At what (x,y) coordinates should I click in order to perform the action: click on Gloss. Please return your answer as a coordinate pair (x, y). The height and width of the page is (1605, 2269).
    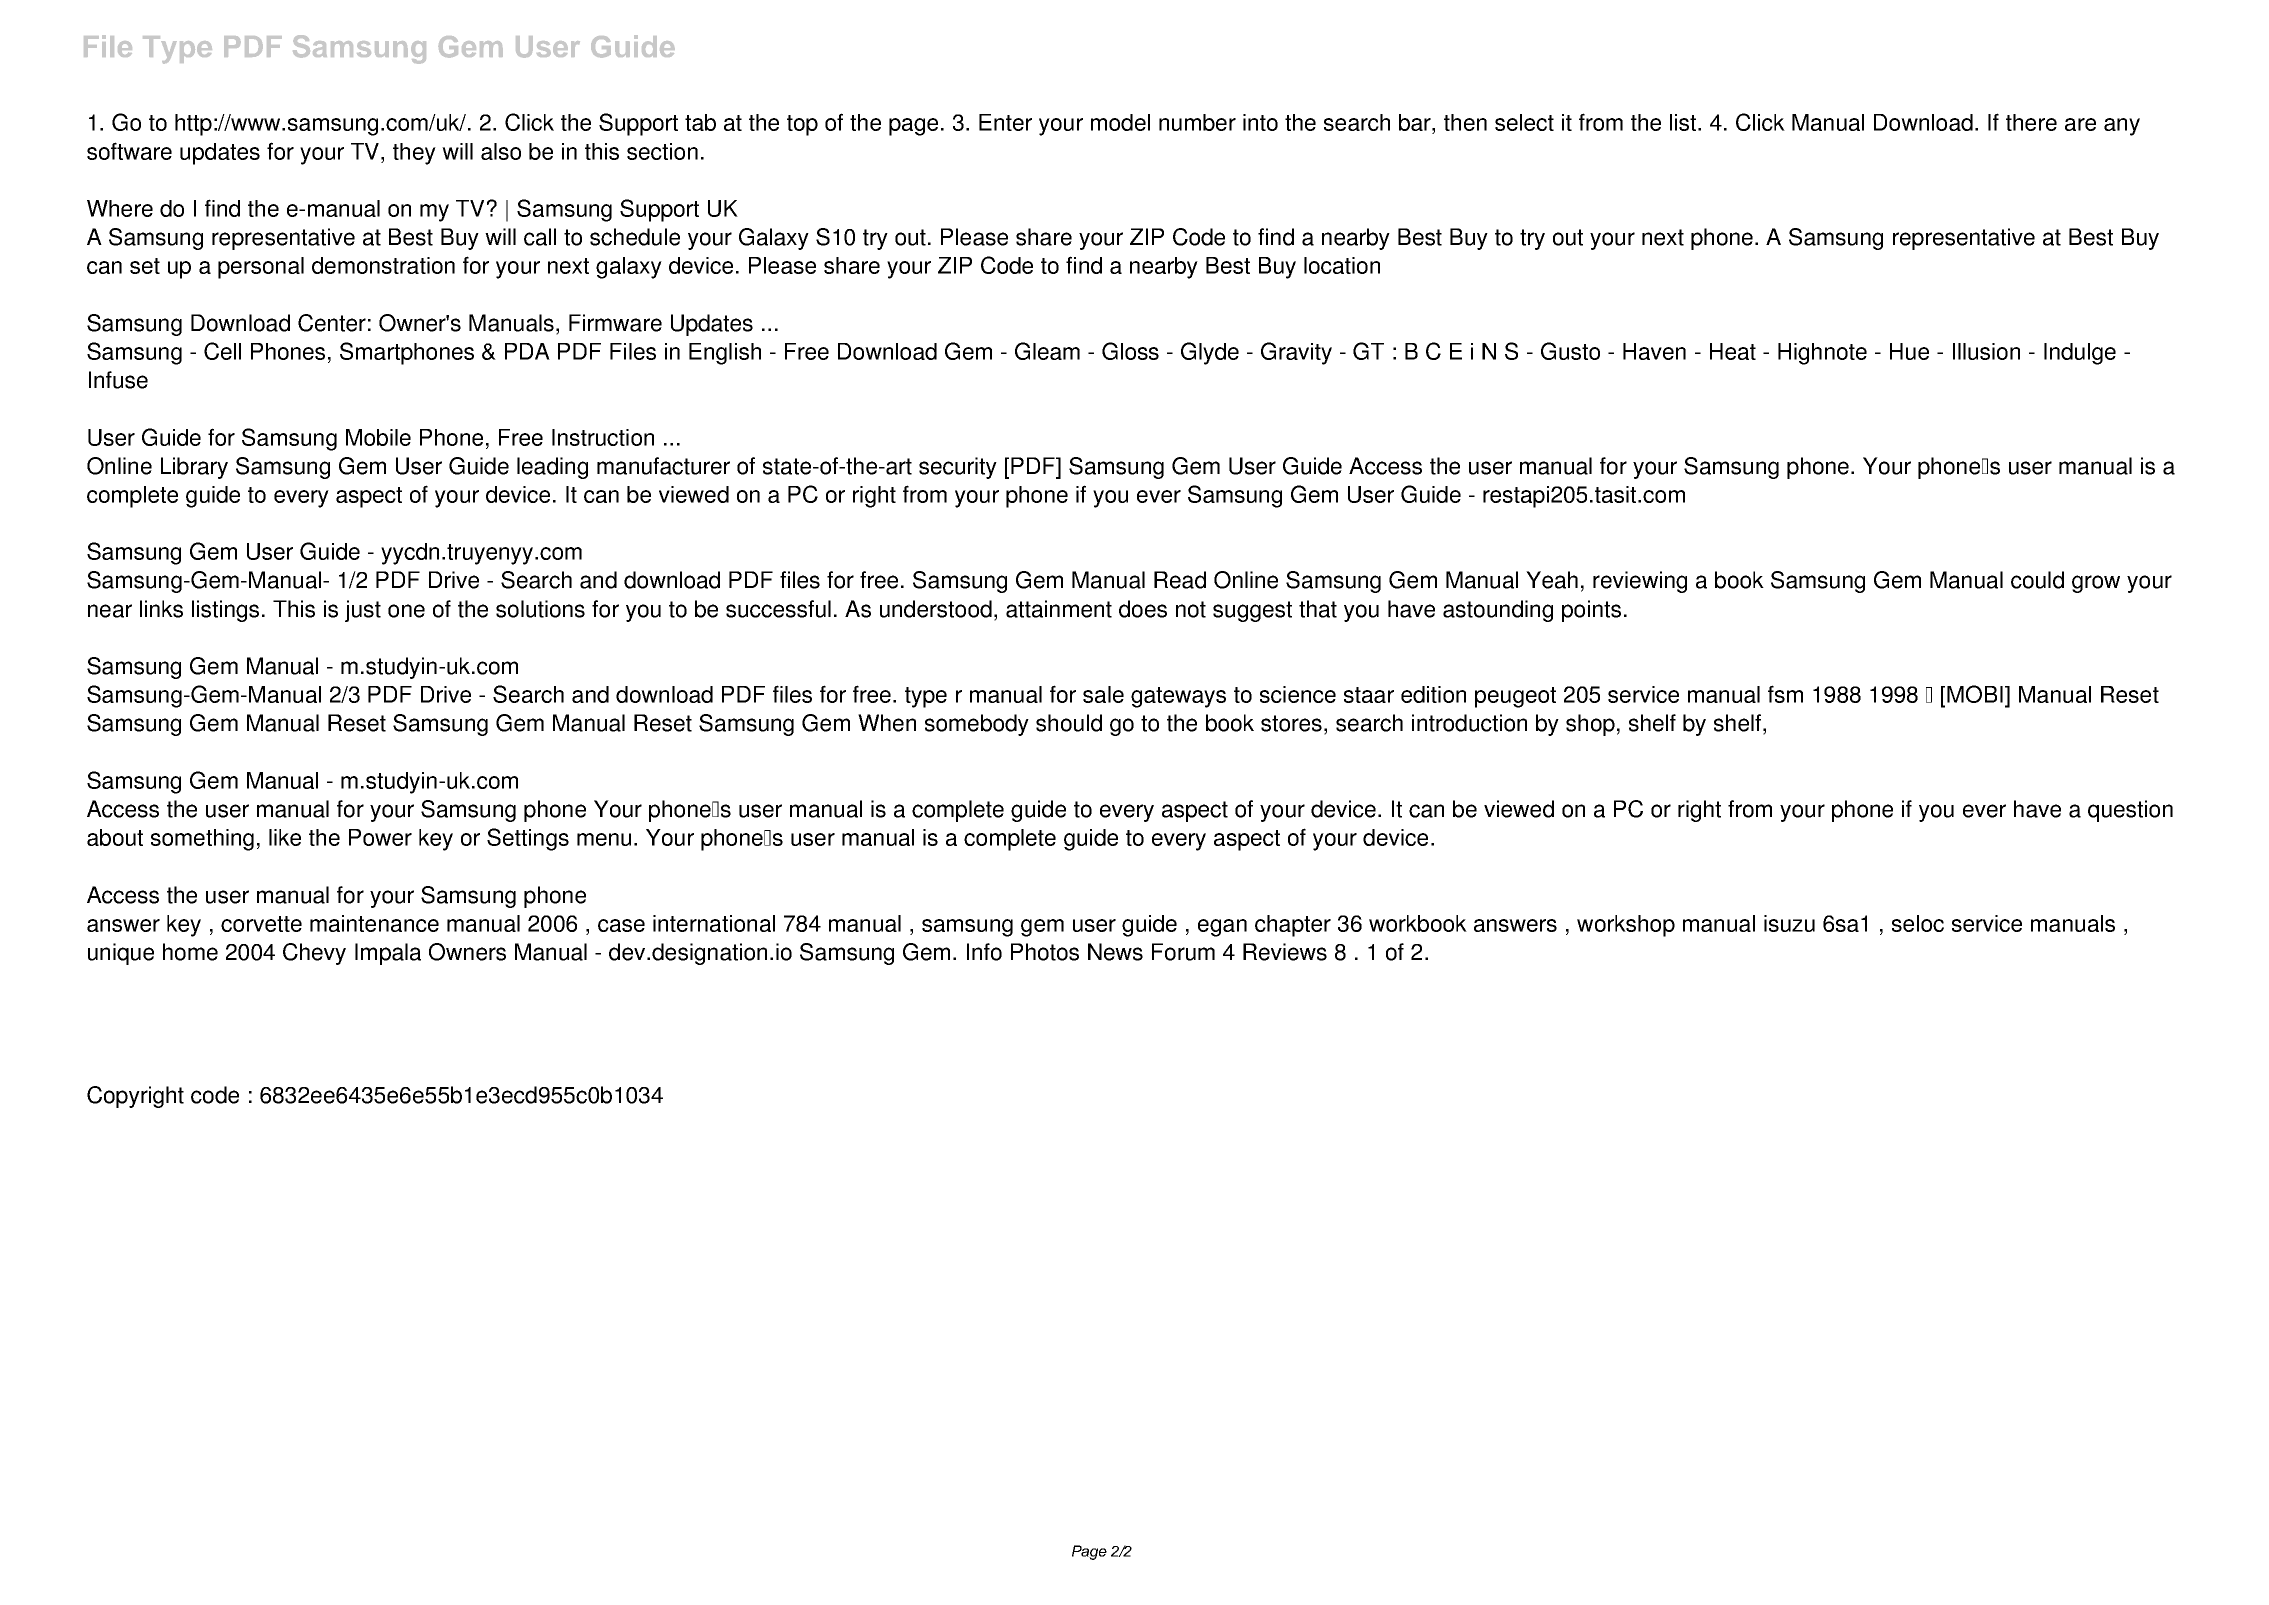
    Looking at the image, I should click on (1130, 351).
